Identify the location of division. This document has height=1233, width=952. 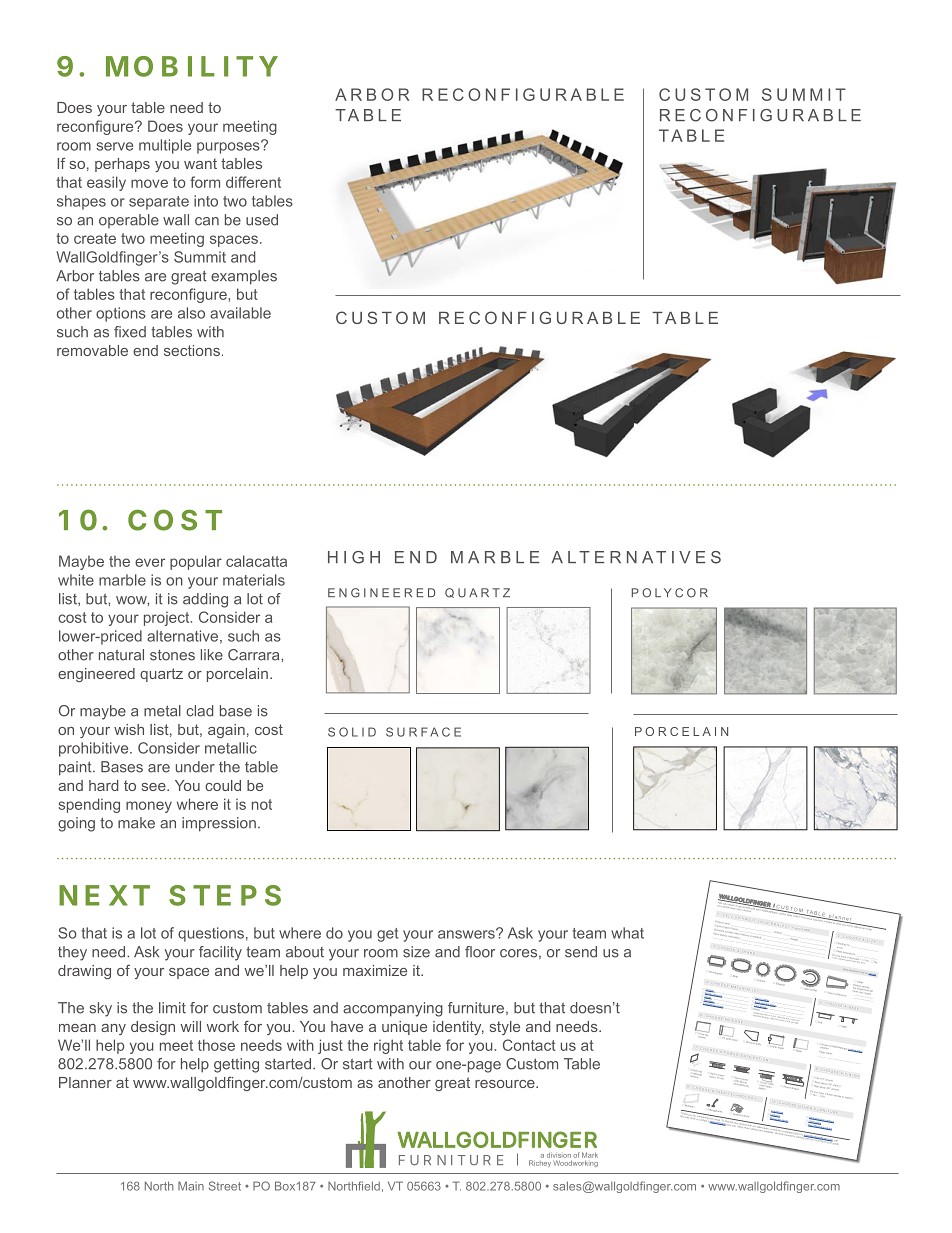
(559, 1155).
